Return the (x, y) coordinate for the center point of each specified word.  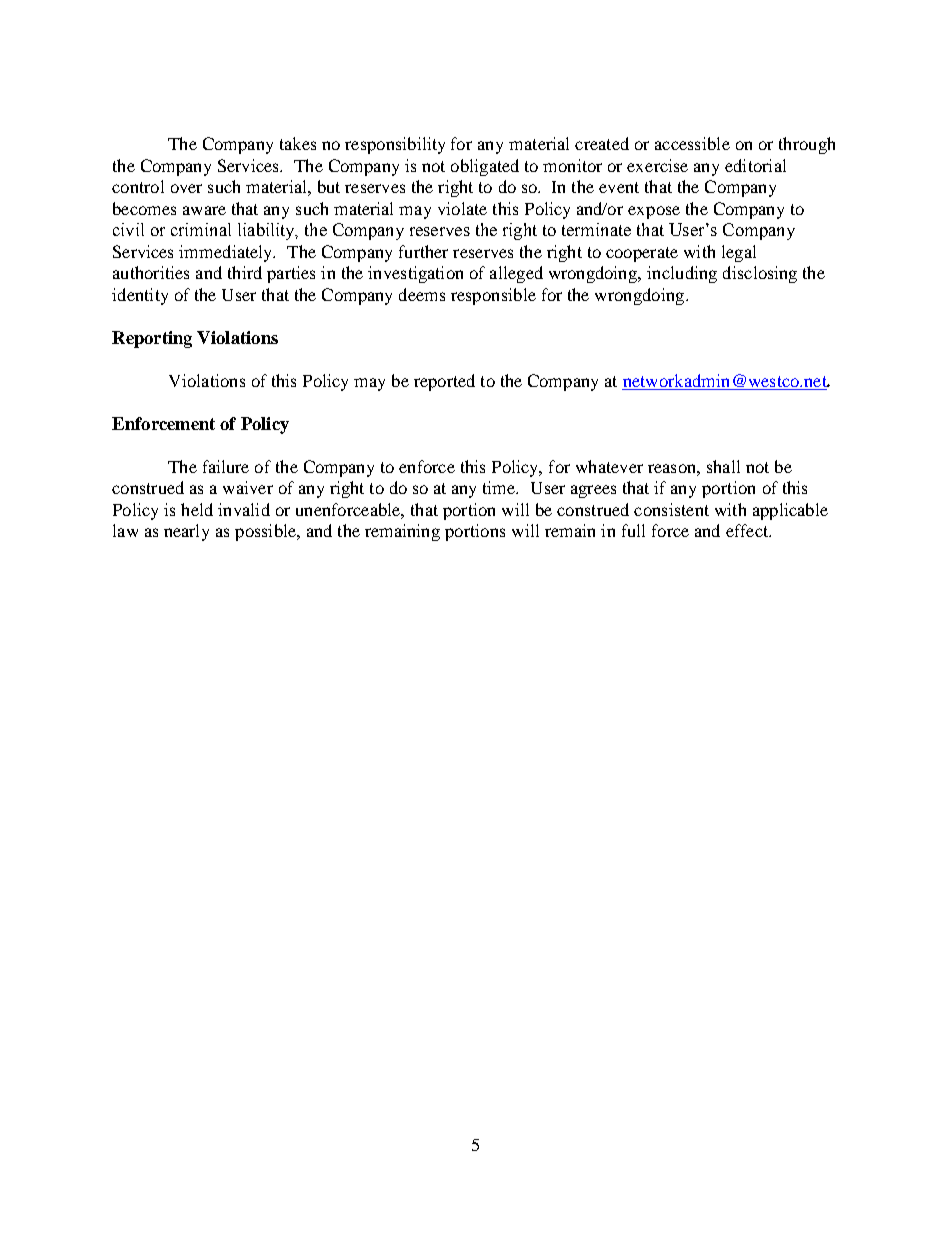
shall (723, 466)
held (197, 509)
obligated (485, 167)
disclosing (760, 274)
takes (298, 143)
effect (748, 530)
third (245, 272)
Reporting (152, 339)
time (500, 487)
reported (444, 382)
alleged (516, 274)
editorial (755, 165)
